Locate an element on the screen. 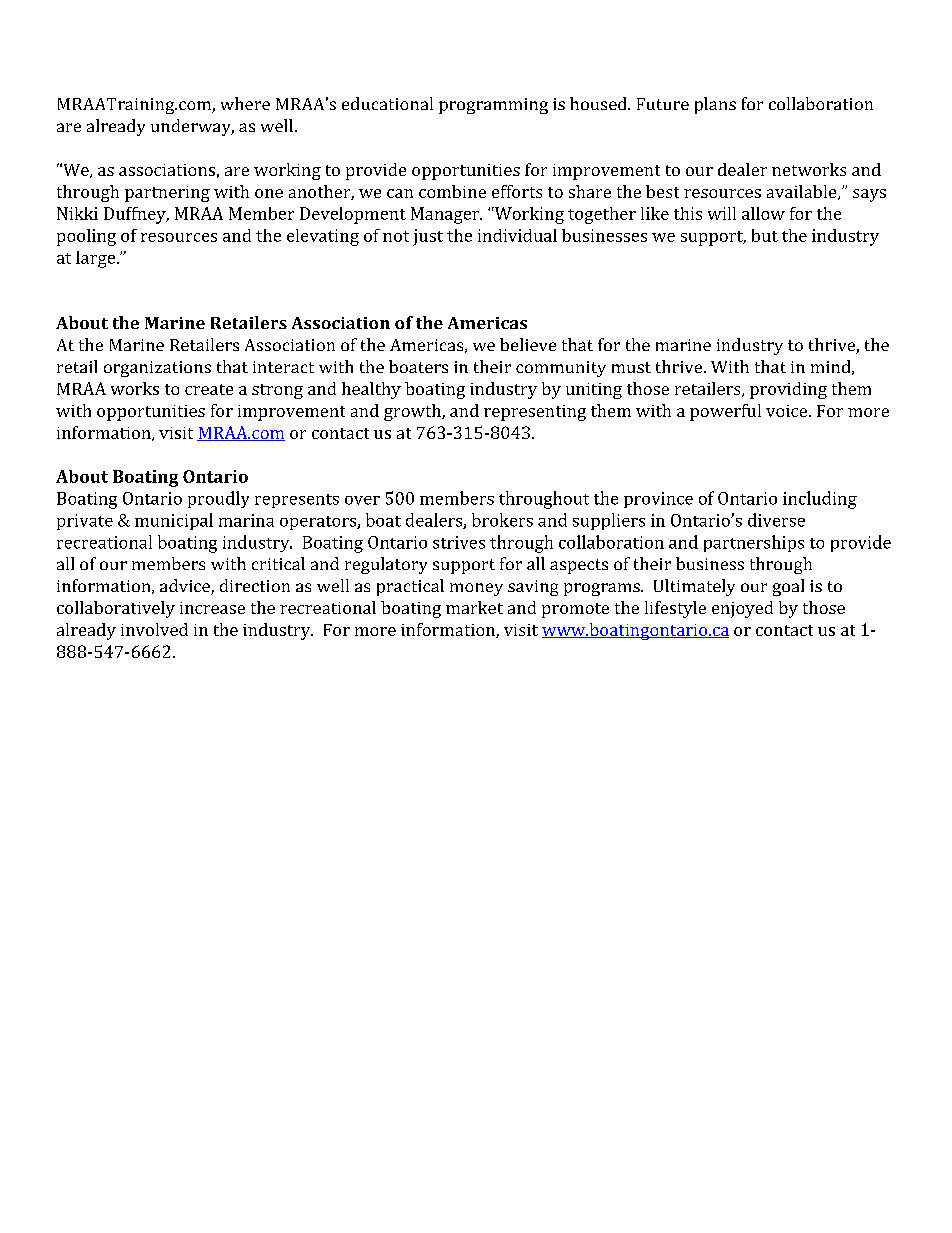  representing is located at coordinates (535, 413).
